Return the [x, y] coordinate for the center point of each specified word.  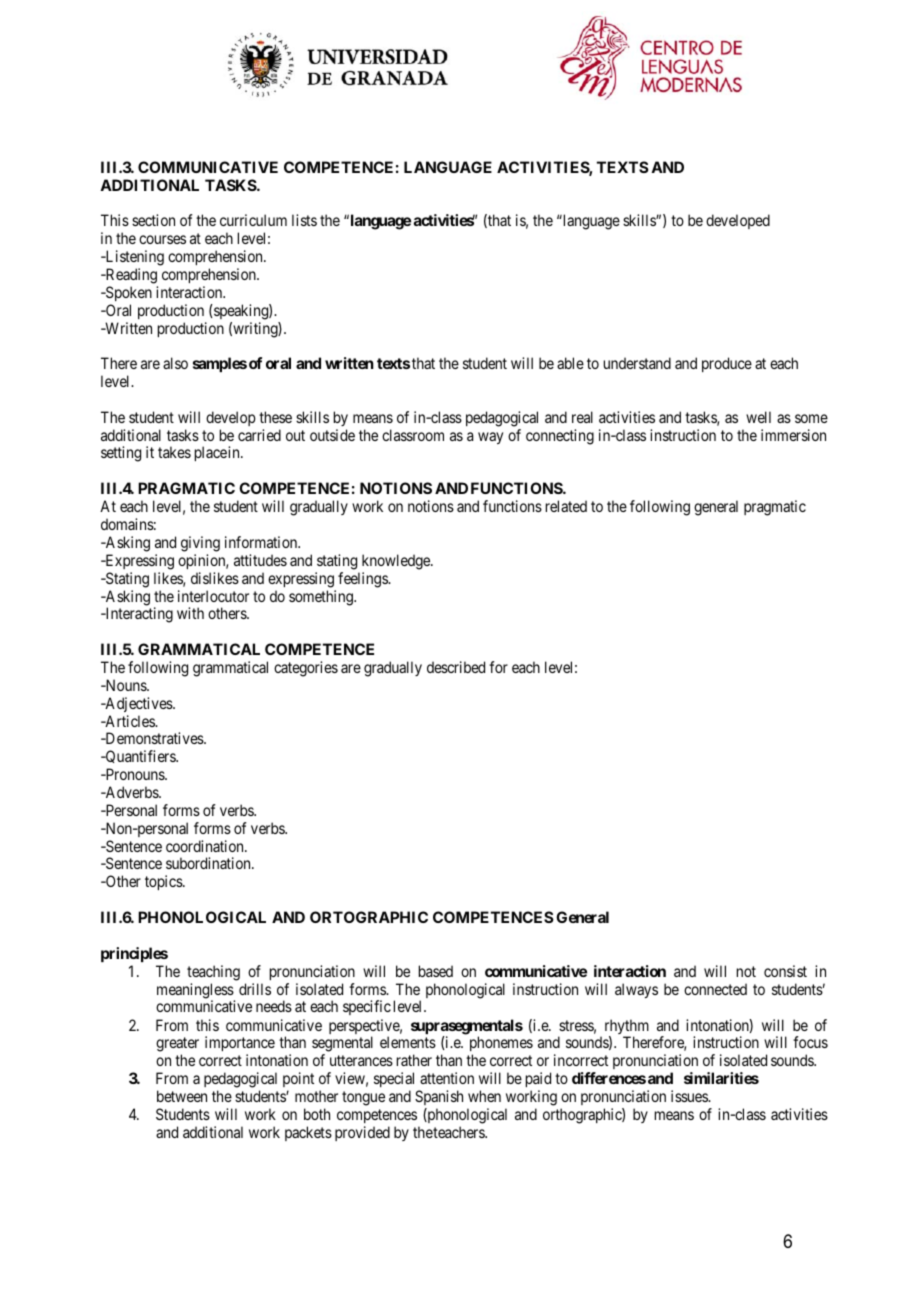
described [456, 667]
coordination [206, 846]
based [436, 971]
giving [200, 544]
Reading [130, 276]
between [182, 1096]
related [566, 506]
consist [785, 971]
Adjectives [138, 704]
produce [727, 364]
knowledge [397, 562]
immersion [793, 435]
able [570, 363]
